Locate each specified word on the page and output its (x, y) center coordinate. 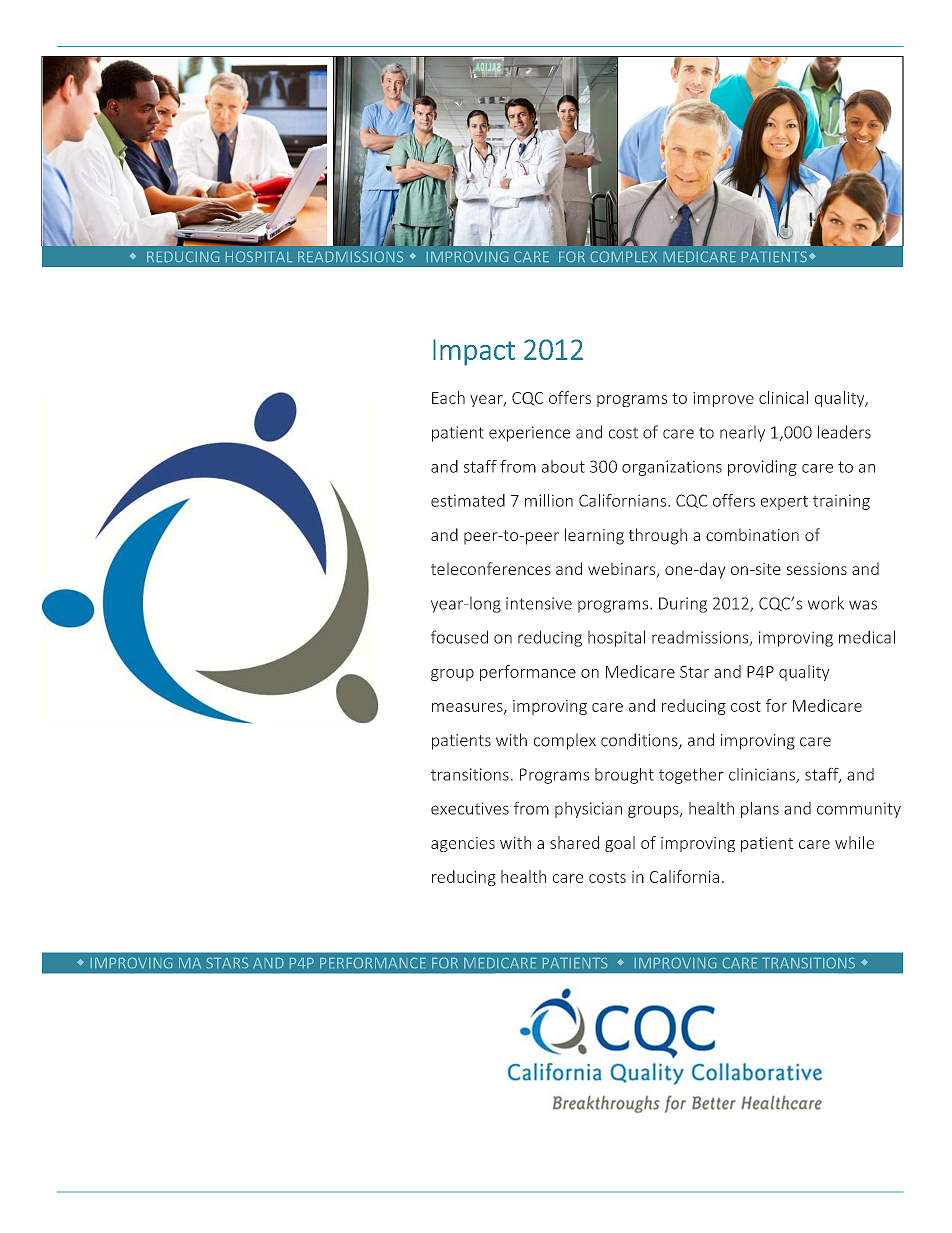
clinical (783, 397)
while (854, 842)
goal (620, 844)
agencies (463, 844)
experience (529, 434)
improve (723, 399)
